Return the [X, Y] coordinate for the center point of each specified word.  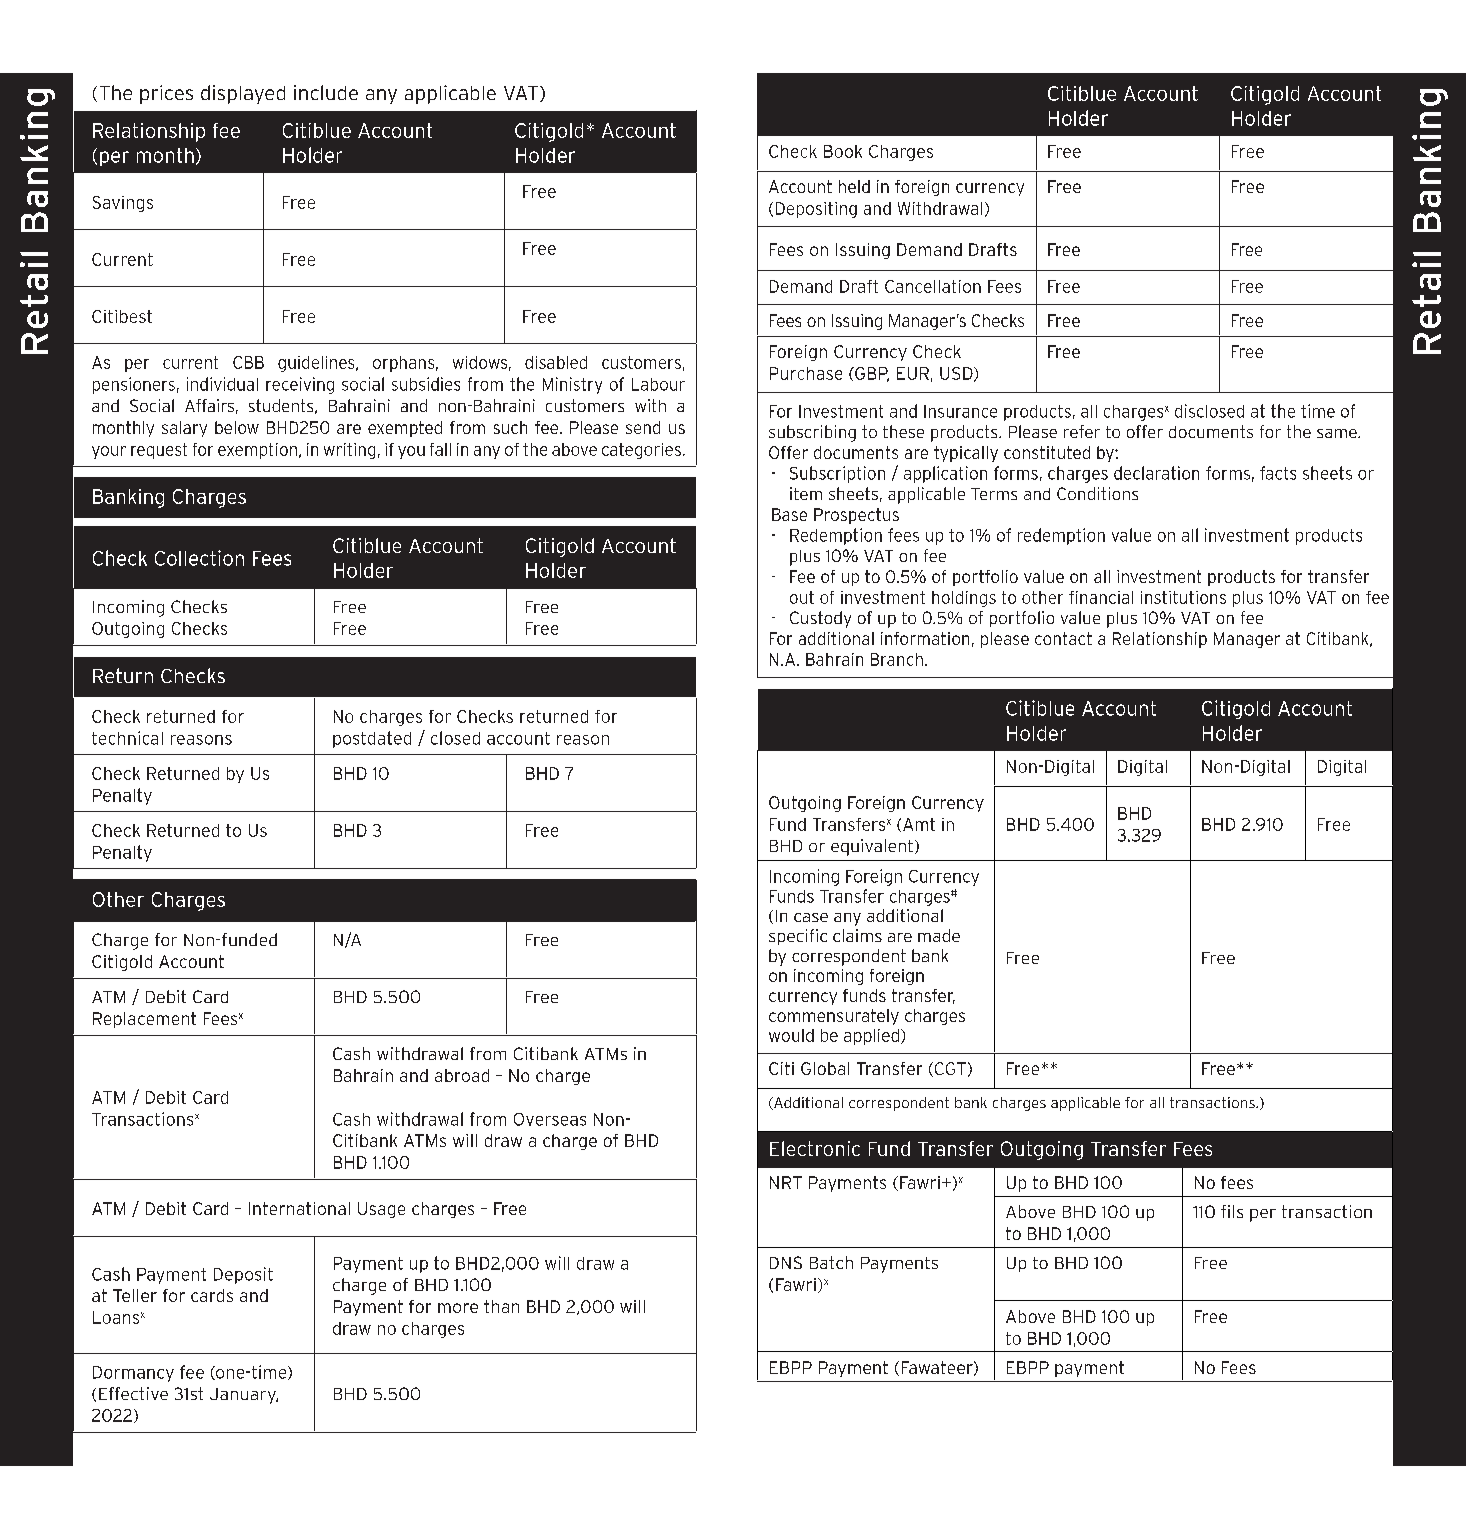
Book [843, 151]
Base [789, 514]
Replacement [144, 1020]
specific [798, 937]
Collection [199, 558]
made [939, 935]
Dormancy [133, 1374]
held [854, 186]
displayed [243, 94]
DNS [786, 1262]
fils [1232, 1211]
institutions [1183, 597]
